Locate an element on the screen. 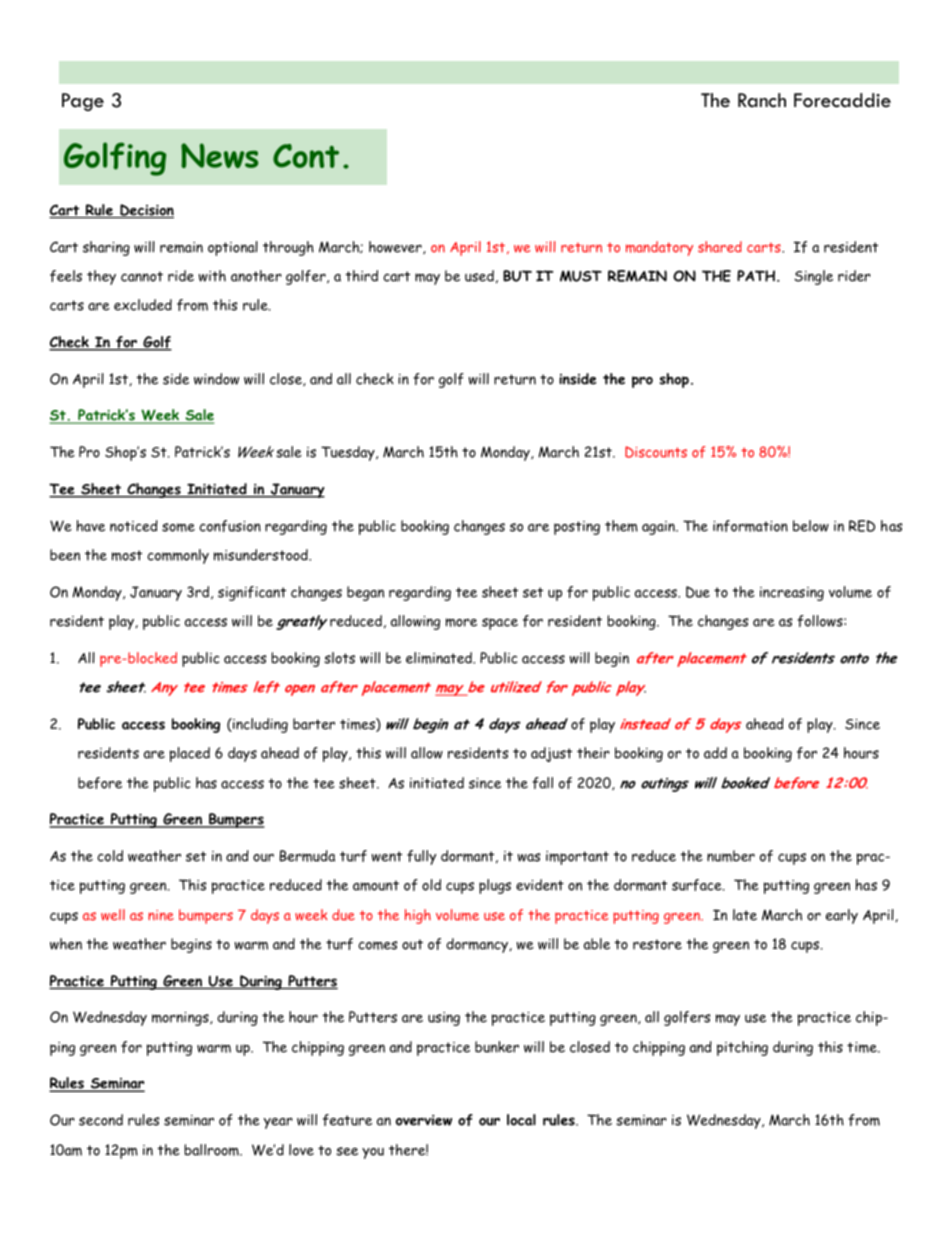 The width and height of the screenshot is (952, 1233). Ranch is located at coordinates (762, 100).
